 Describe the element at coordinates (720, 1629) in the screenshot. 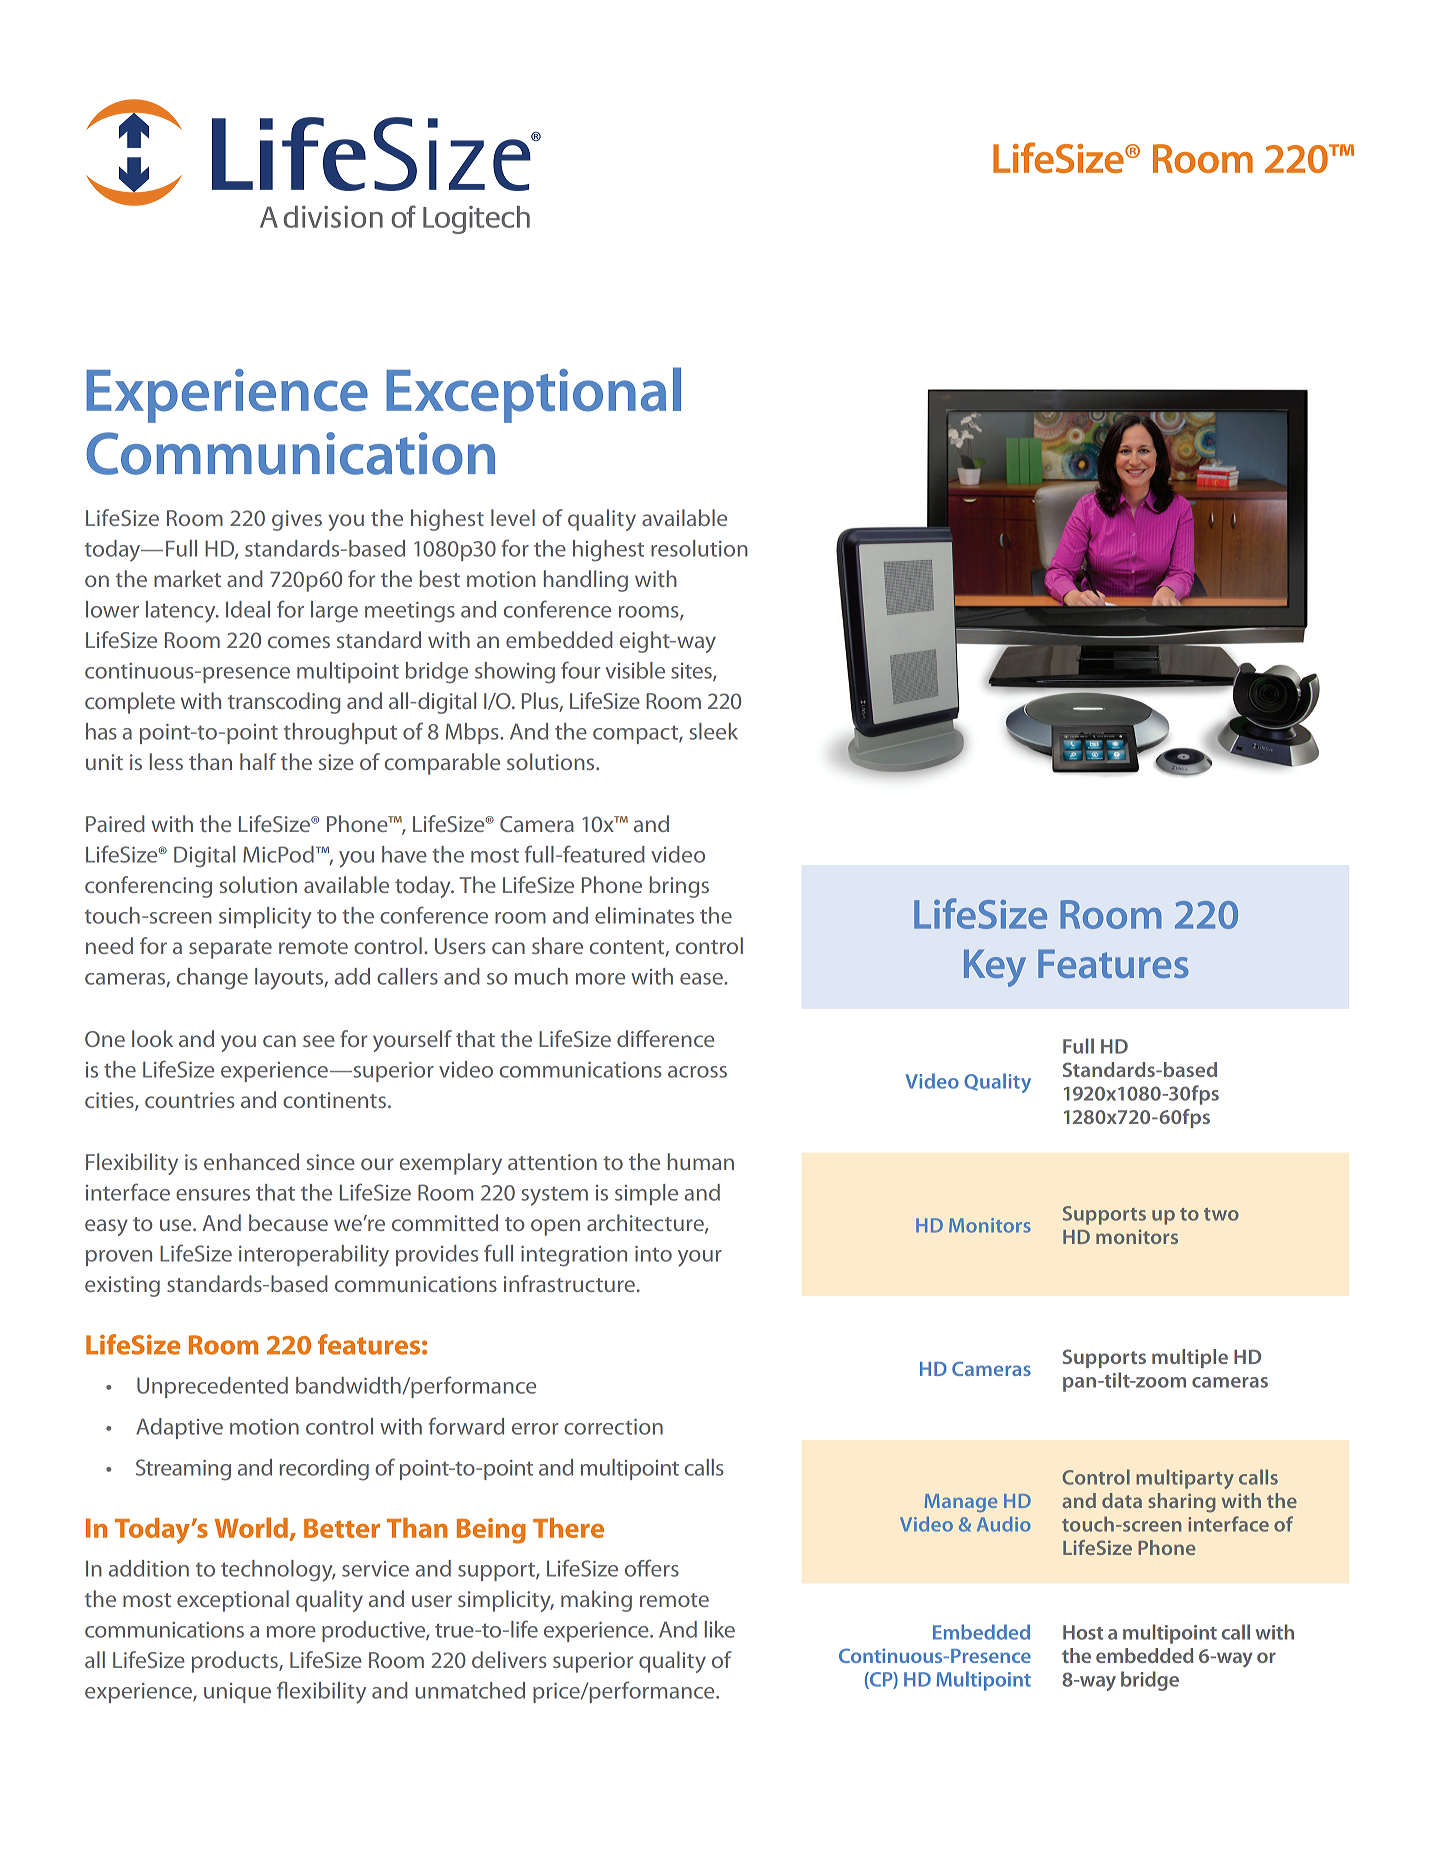

I see `like` at that location.
